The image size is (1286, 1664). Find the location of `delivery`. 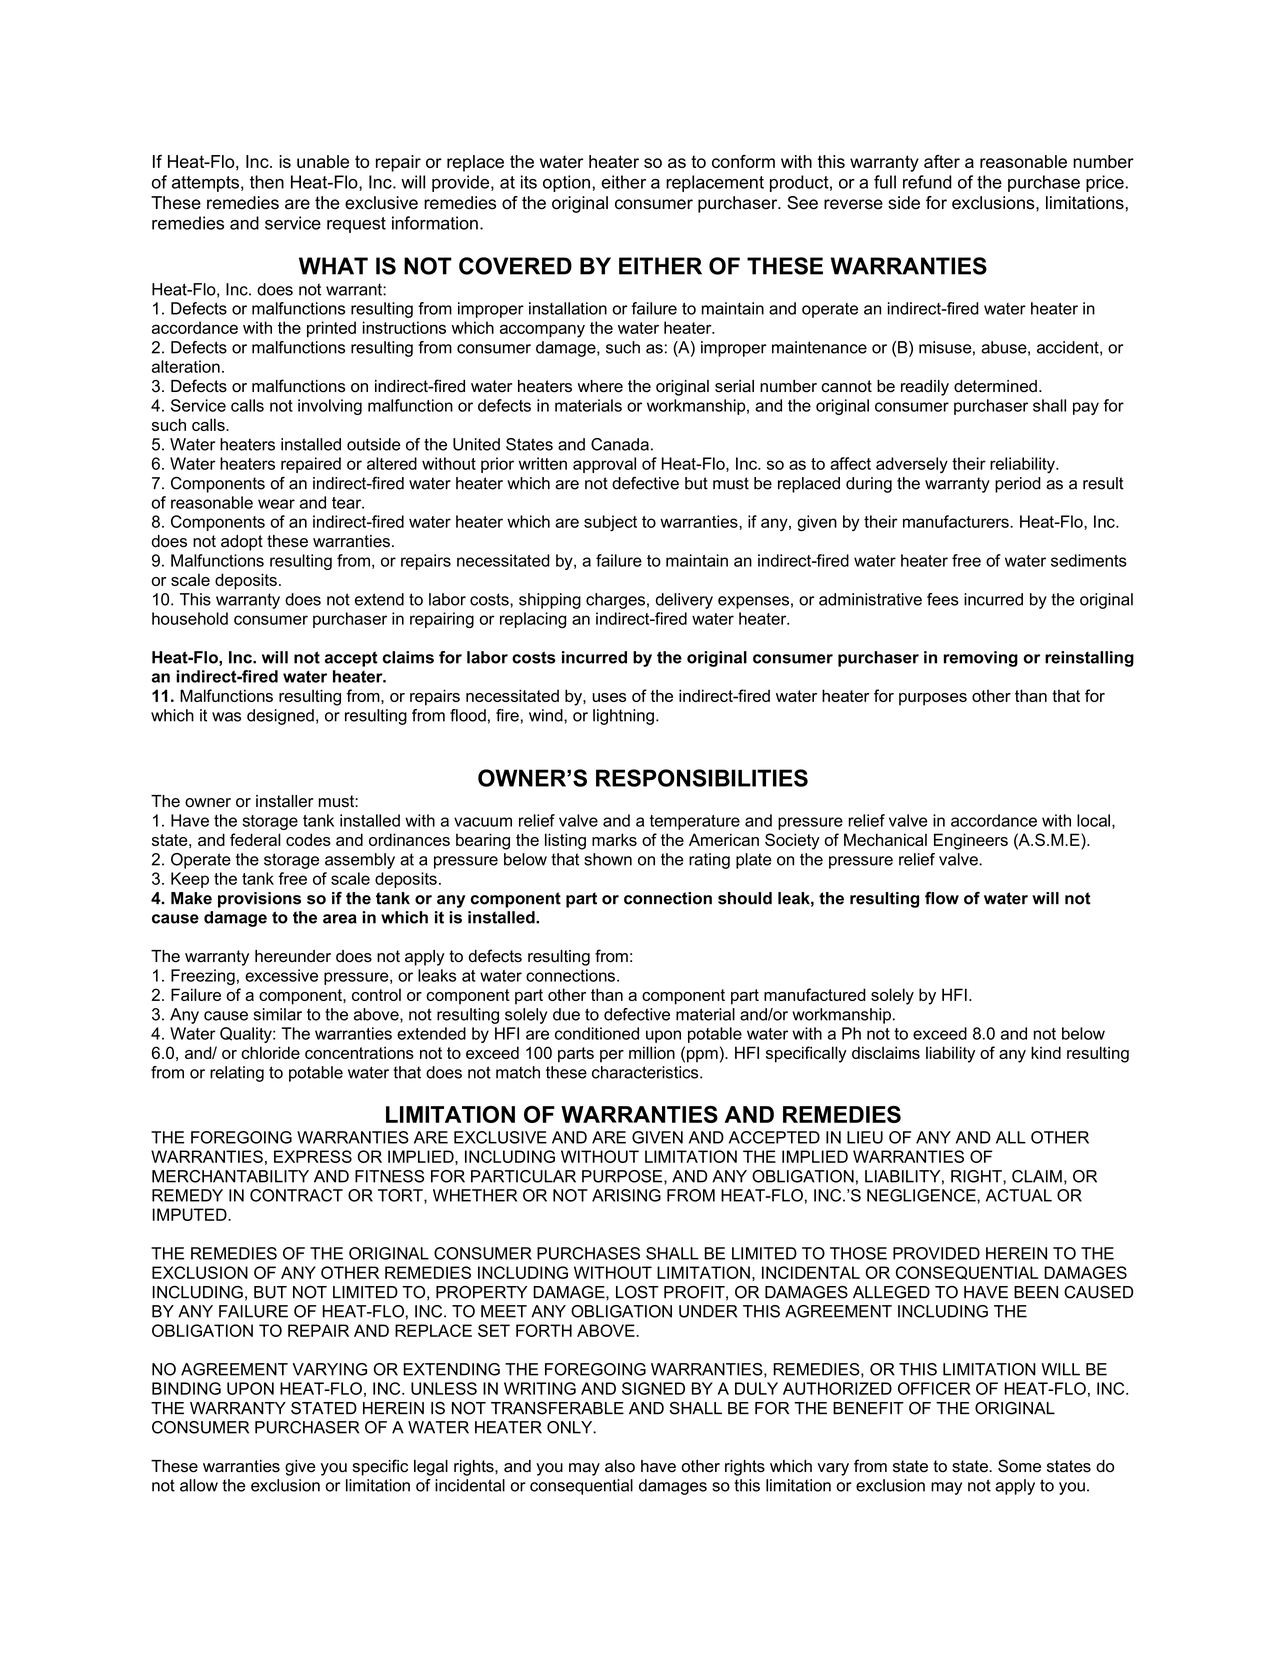

delivery is located at coordinates (684, 601).
